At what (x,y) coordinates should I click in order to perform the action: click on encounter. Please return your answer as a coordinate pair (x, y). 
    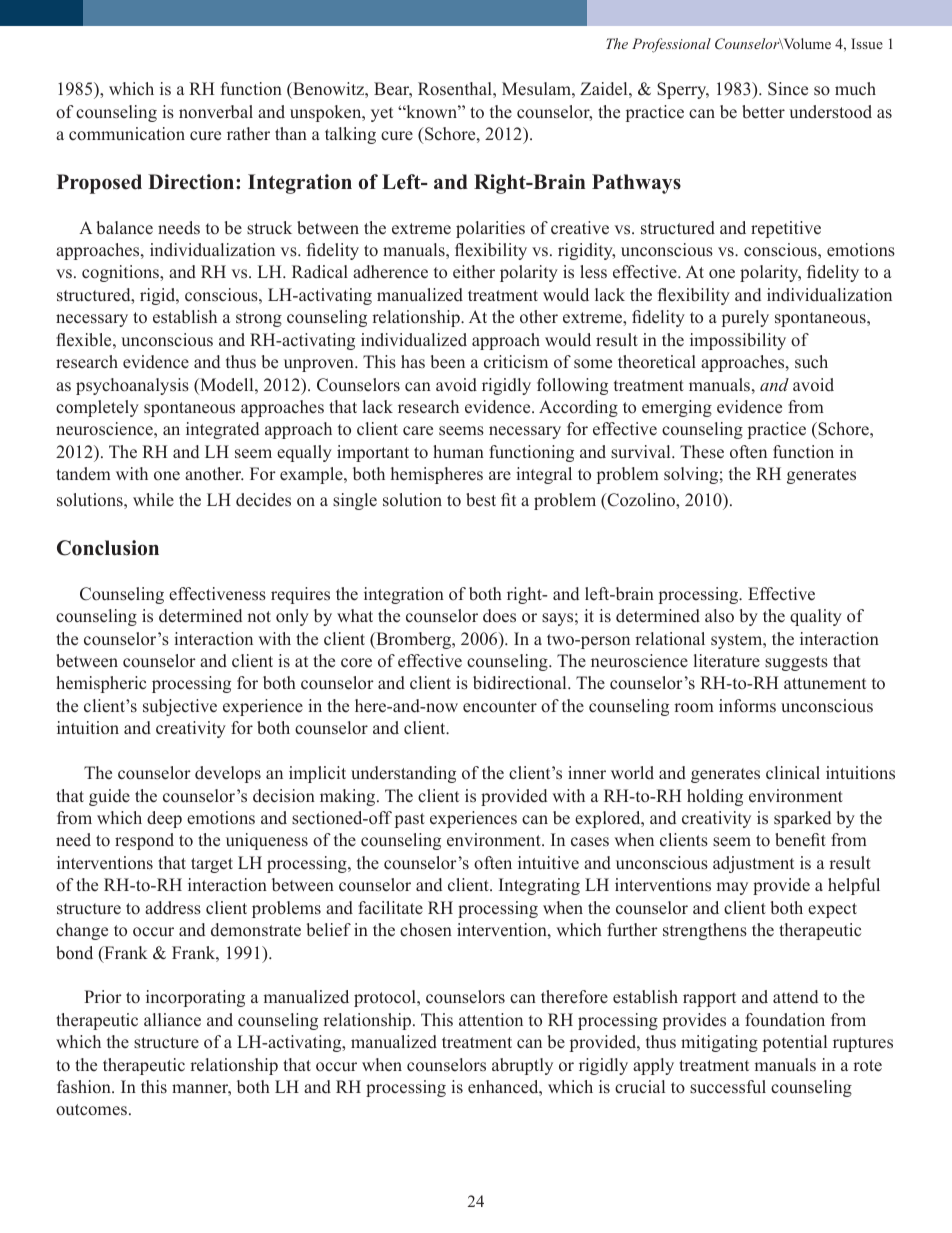
    Looking at the image, I should click on (500, 707).
